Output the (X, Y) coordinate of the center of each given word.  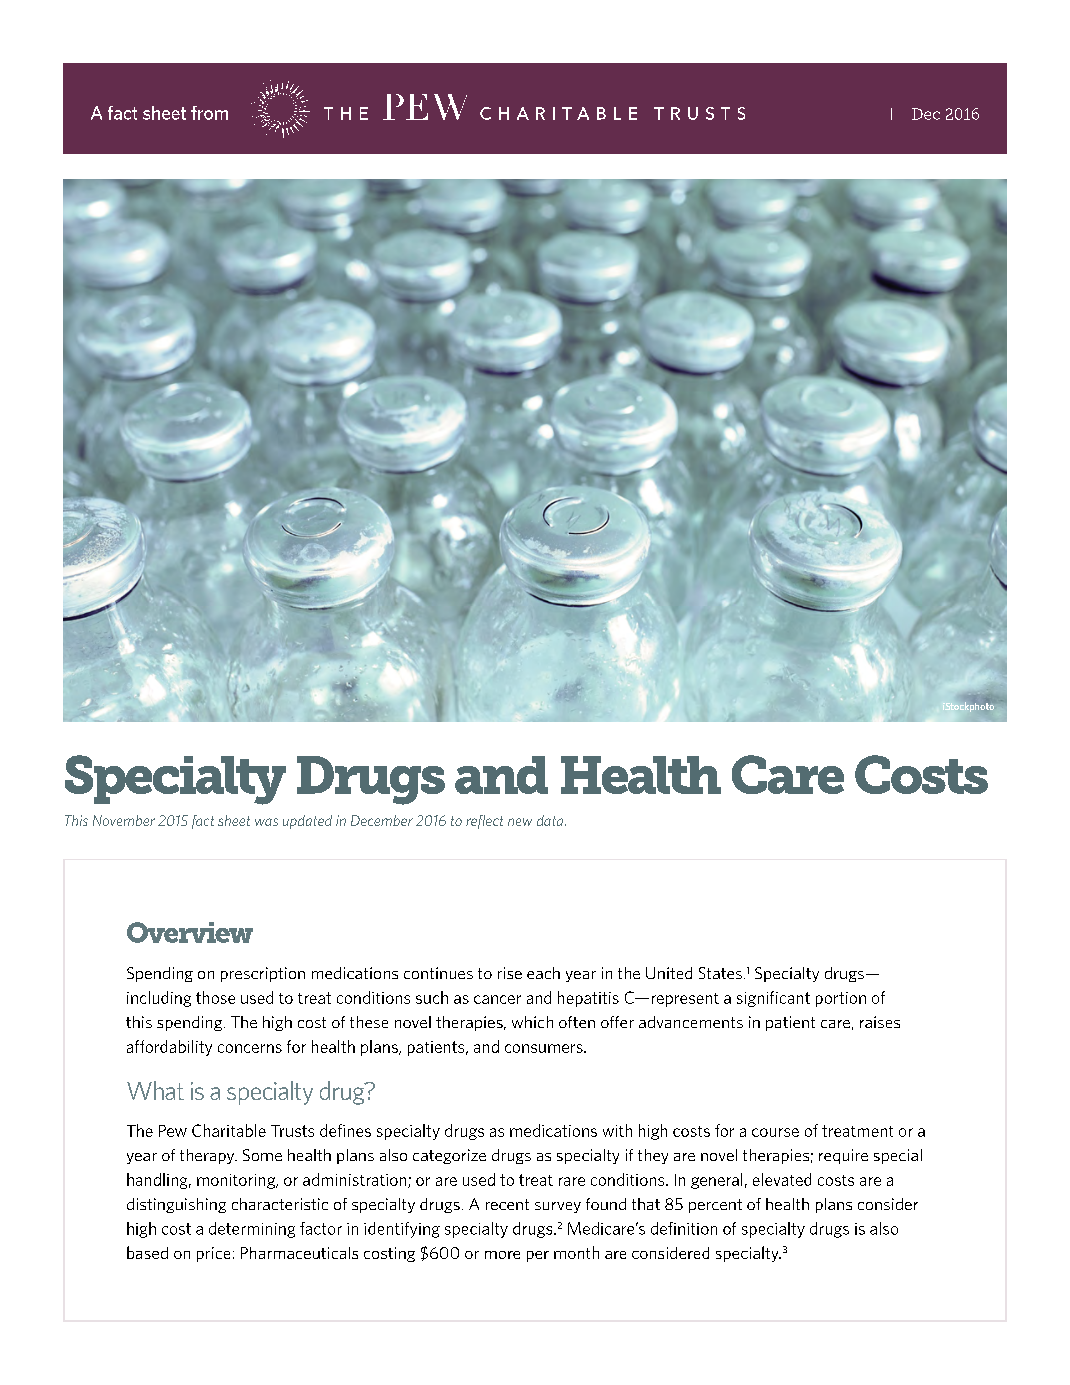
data (551, 820)
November (124, 820)
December (382, 820)
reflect (484, 822)
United (669, 973)
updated (307, 822)
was (266, 822)
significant (773, 999)
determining (252, 1230)
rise (510, 973)
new (520, 822)
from (209, 113)
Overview (190, 932)
